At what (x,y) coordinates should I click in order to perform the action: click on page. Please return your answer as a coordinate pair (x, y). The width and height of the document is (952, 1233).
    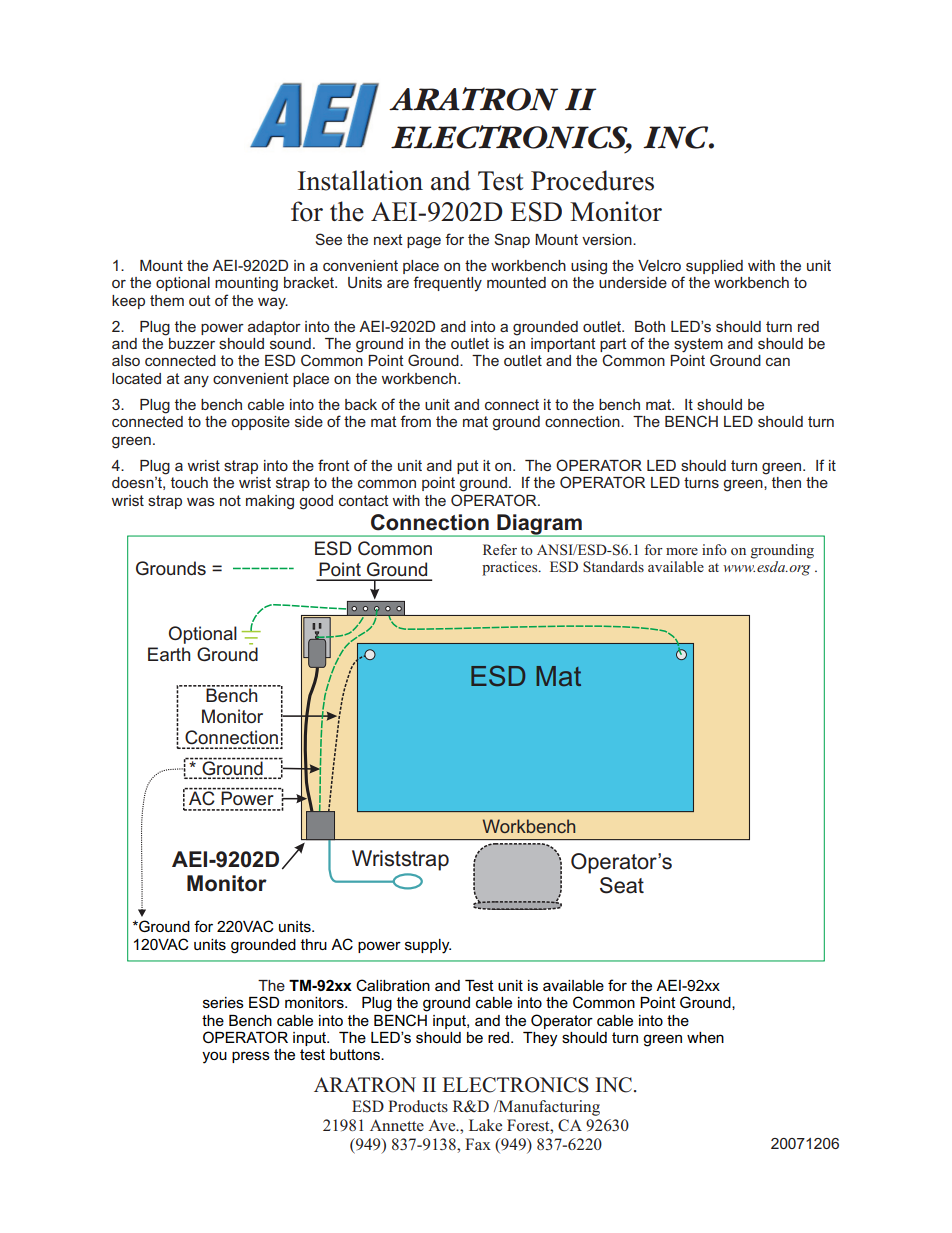
    Looking at the image, I should click on (424, 242).
